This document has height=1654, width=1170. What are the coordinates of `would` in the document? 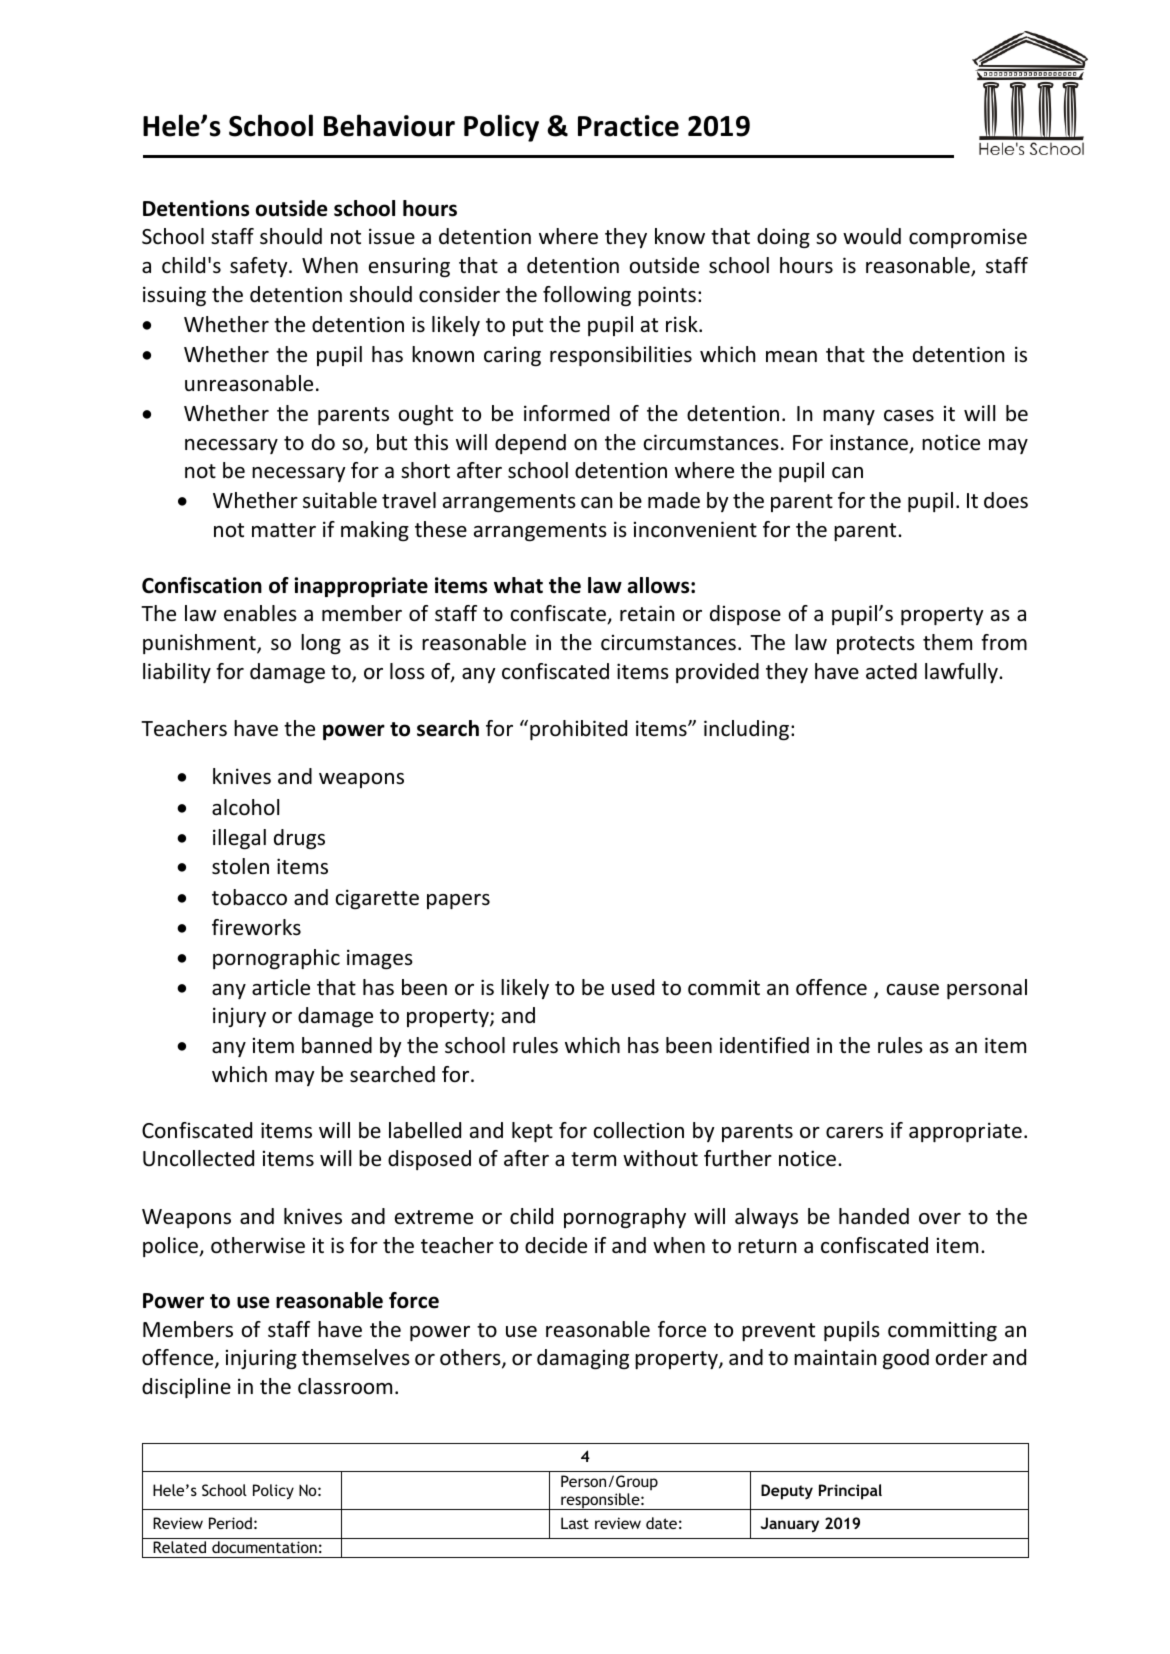 It's located at (872, 236).
